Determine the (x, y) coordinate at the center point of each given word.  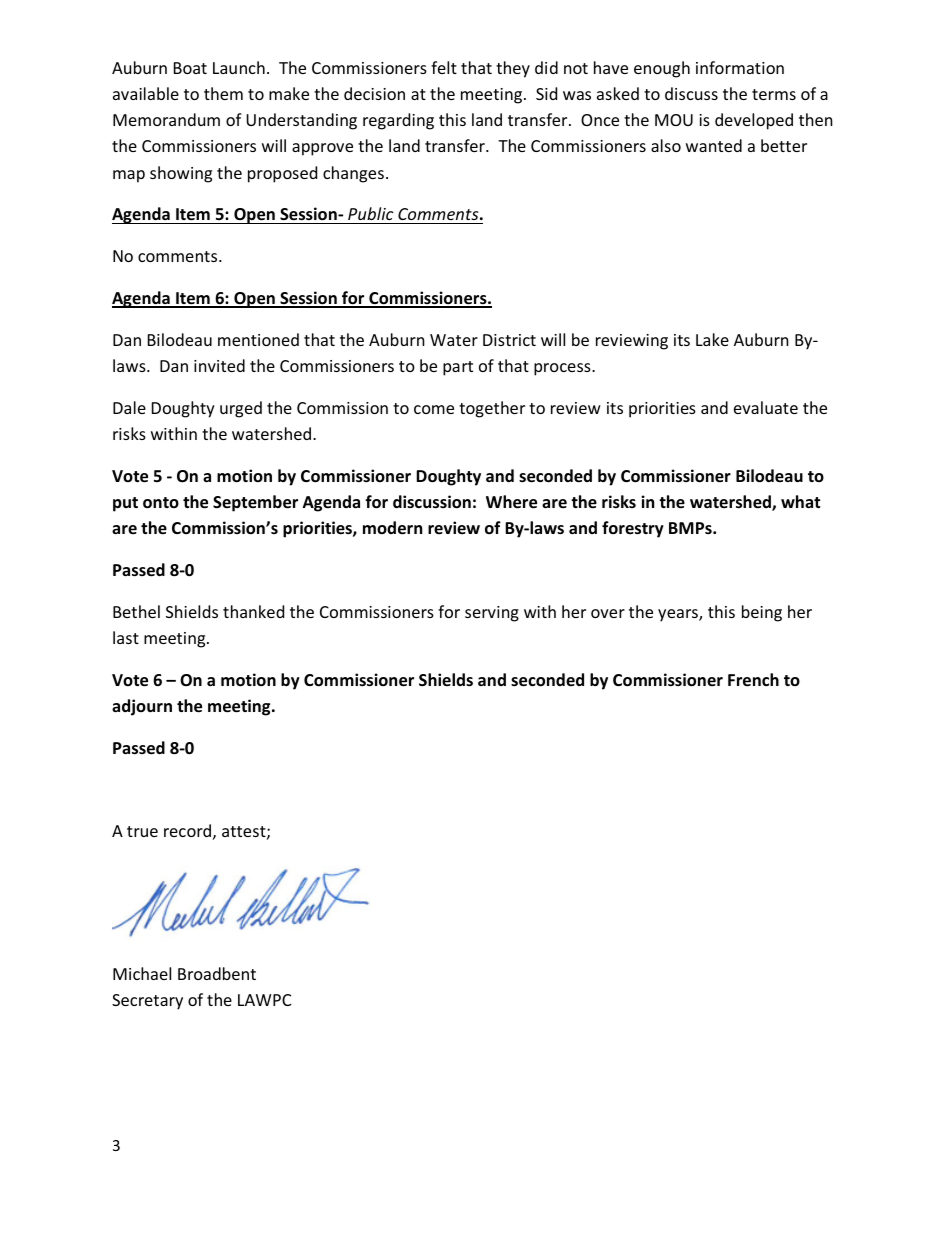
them (223, 93)
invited (219, 365)
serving (492, 614)
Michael (142, 973)
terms (774, 94)
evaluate (766, 407)
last (126, 637)
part (458, 368)
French (753, 680)
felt (444, 67)
